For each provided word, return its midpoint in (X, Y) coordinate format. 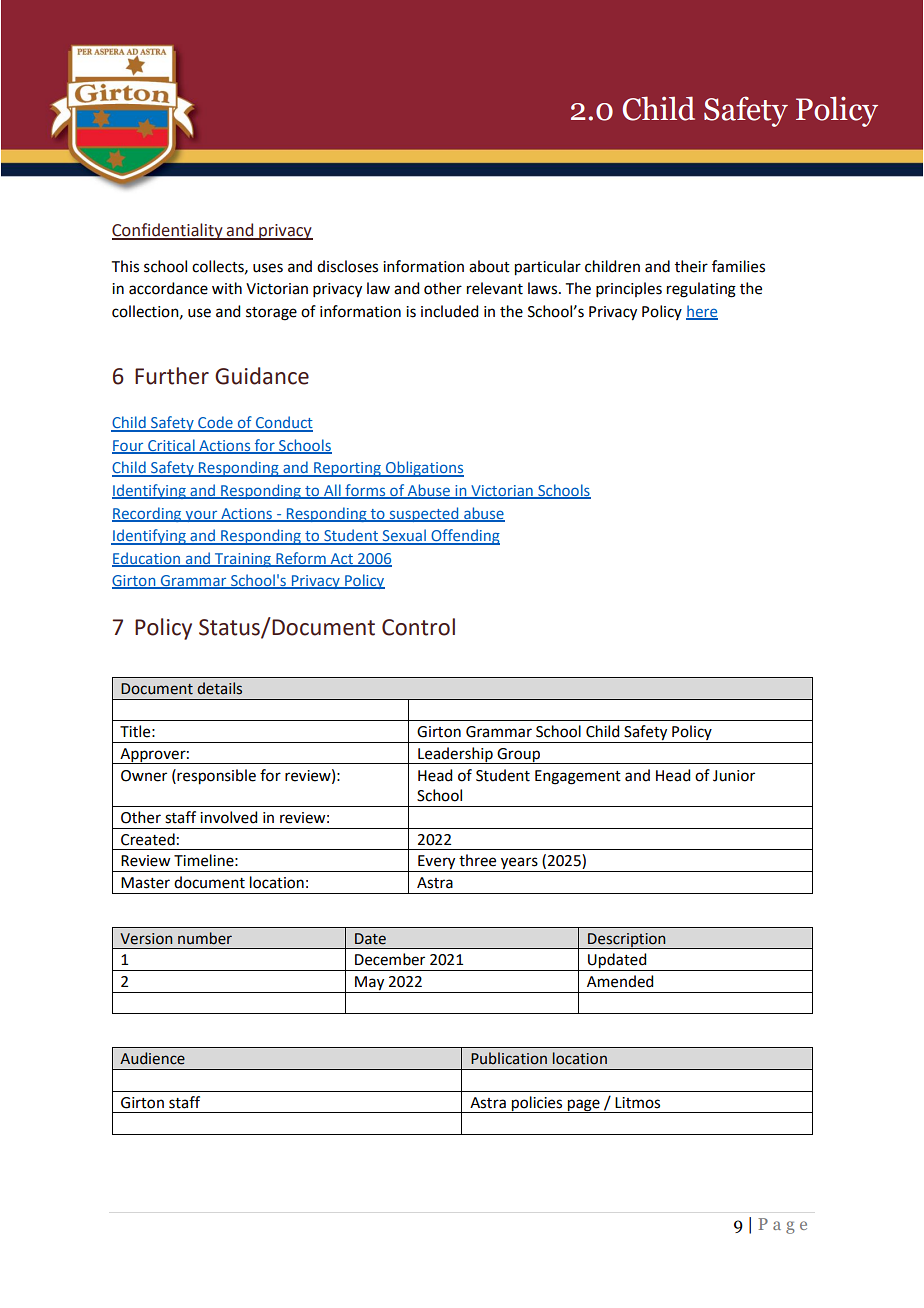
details (219, 688)
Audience (152, 1058)
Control (418, 627)
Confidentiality (168, 231)
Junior (734, 776)
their (691, 266)
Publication (509, 1058)
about (489, 266)
